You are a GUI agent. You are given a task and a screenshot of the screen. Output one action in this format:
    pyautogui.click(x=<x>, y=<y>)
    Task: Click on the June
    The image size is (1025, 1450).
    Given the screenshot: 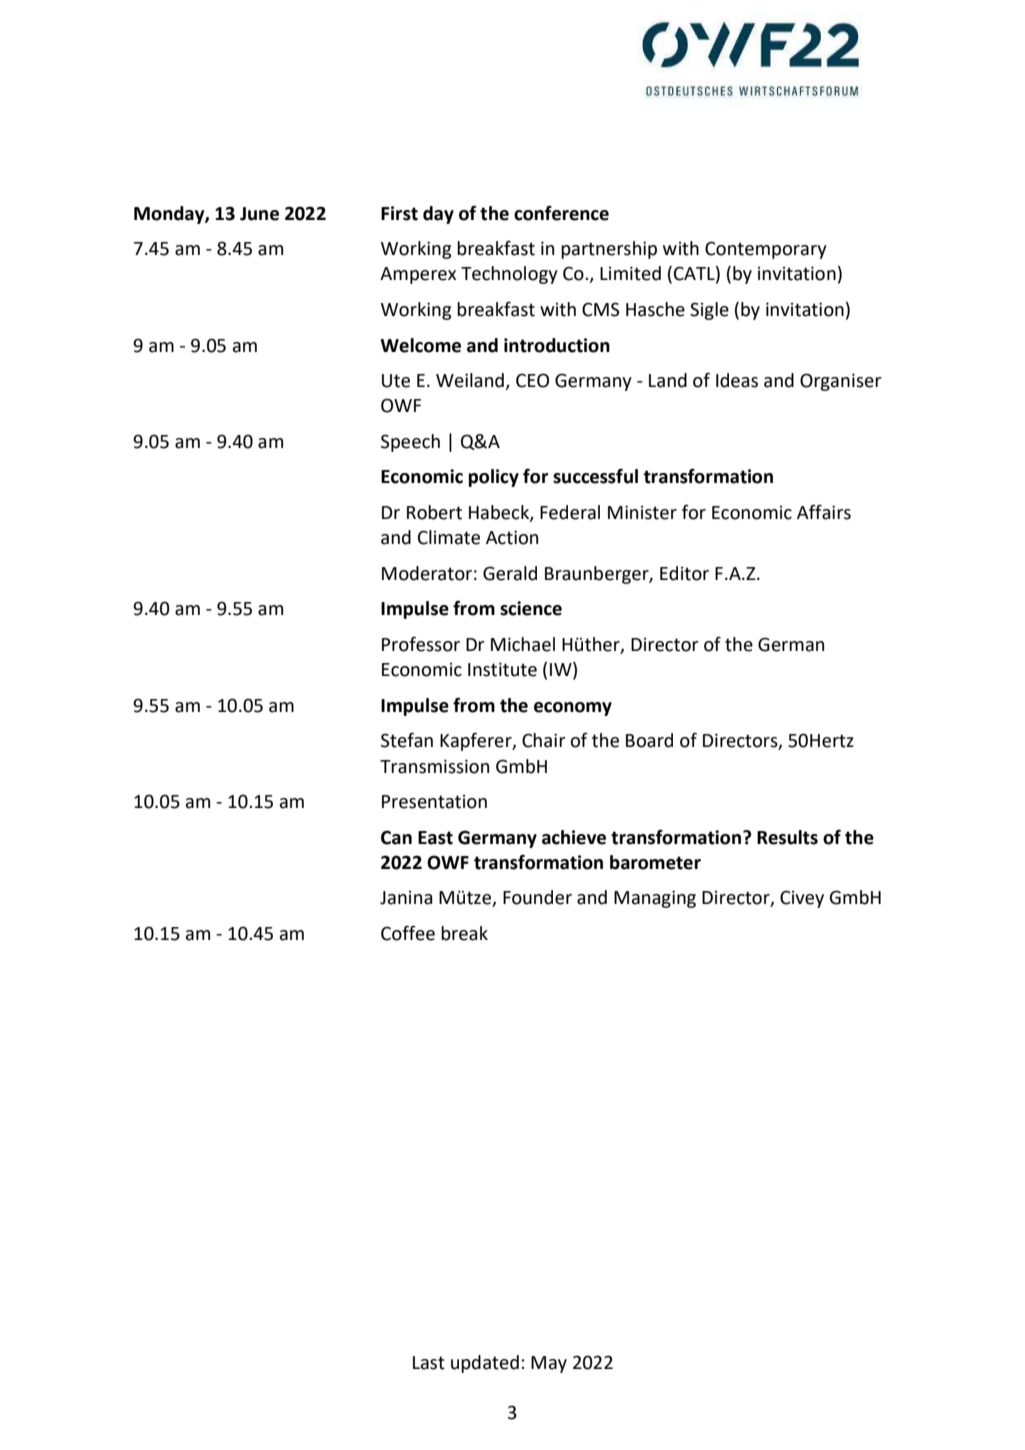 What is the action you would take?
    pyautogui.click(x=259, y=214)
